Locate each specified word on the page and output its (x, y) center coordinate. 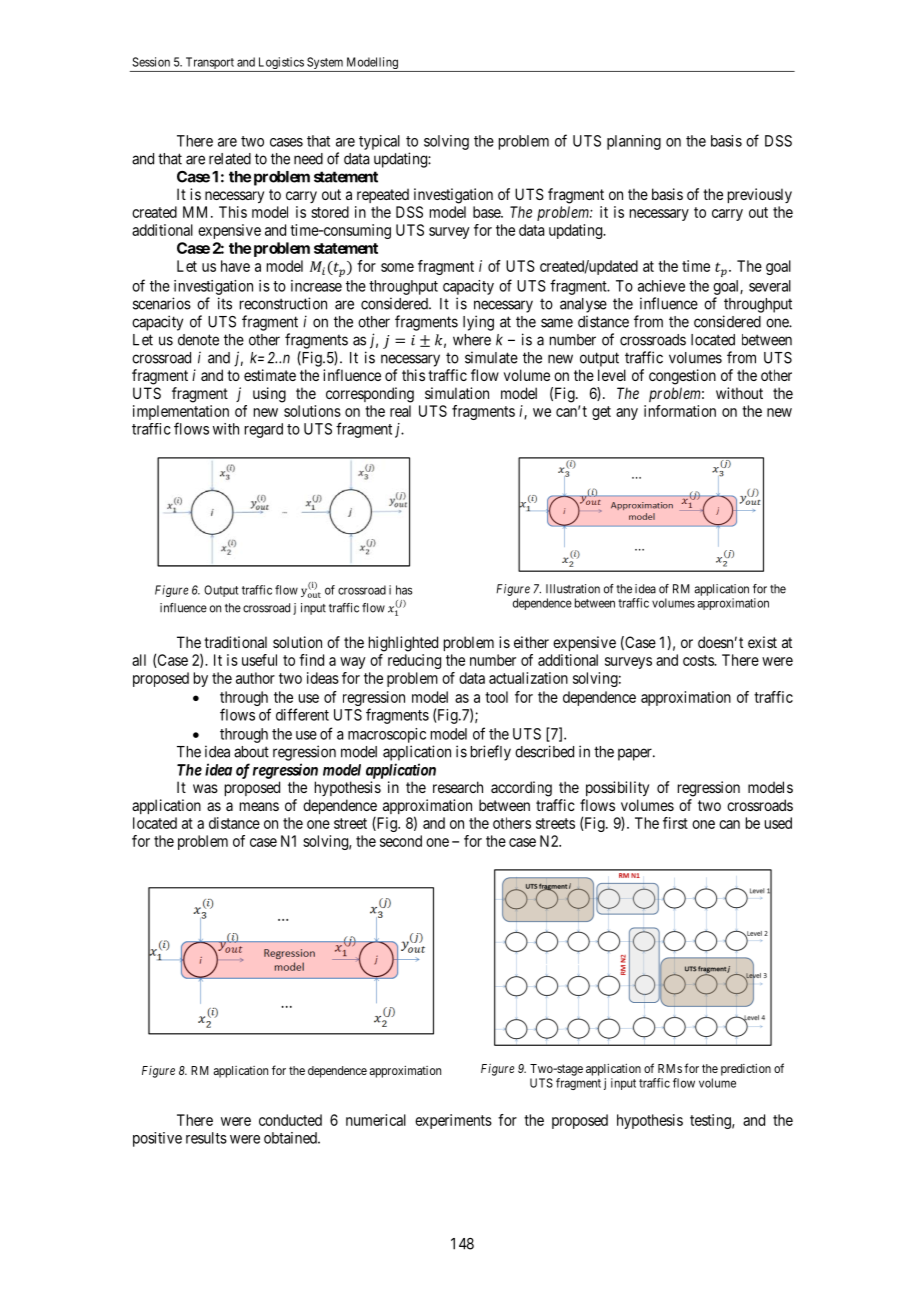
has (404, 590)
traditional (235, 642)
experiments (453, 1121)
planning (634, 142)
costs (699, 660)
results (206, 1138)
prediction (746, 1070)
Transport (209, 64)
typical (379, 142)
